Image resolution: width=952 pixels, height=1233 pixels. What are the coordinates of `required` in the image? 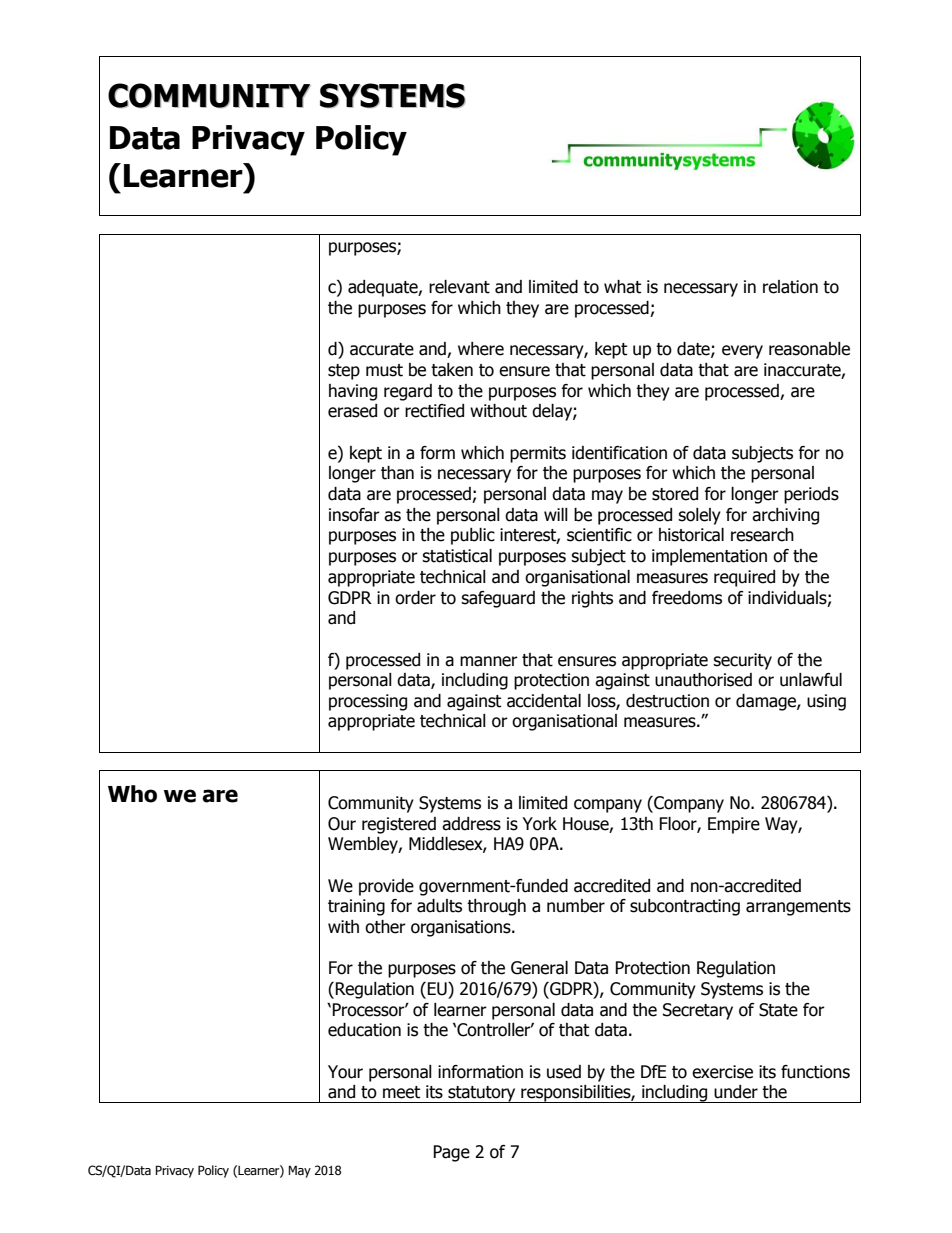 It's located at (744, 578).
